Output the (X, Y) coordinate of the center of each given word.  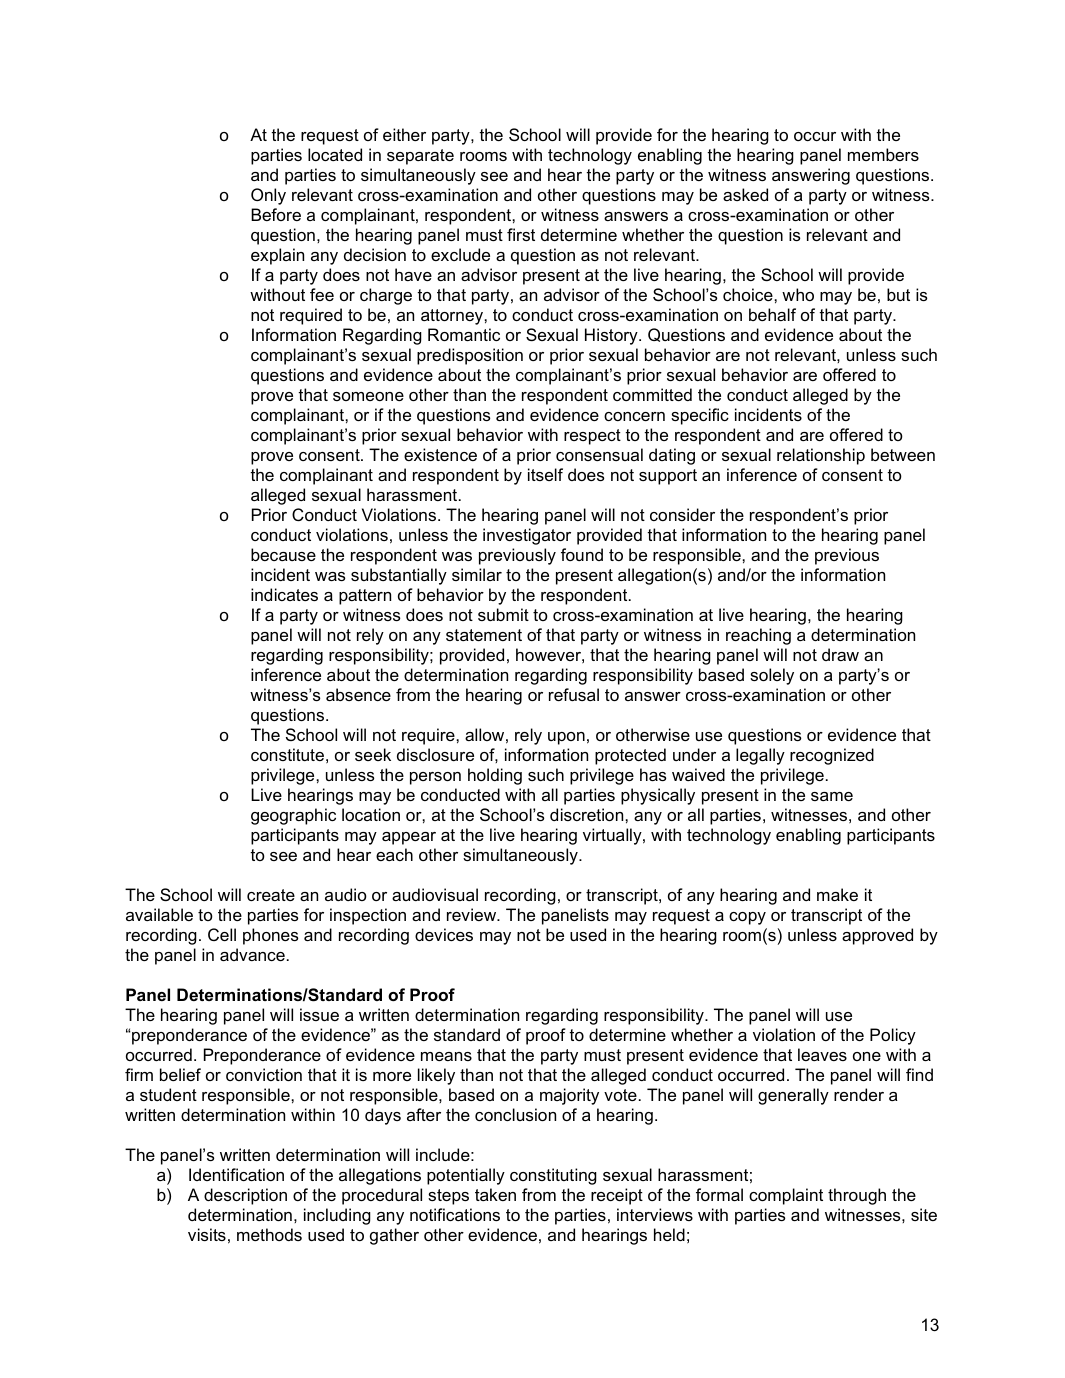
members (883, 154)
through (857, 1196)
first (521, 234)
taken (495, 1194)
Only (268, 196)
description (245, 1196)
